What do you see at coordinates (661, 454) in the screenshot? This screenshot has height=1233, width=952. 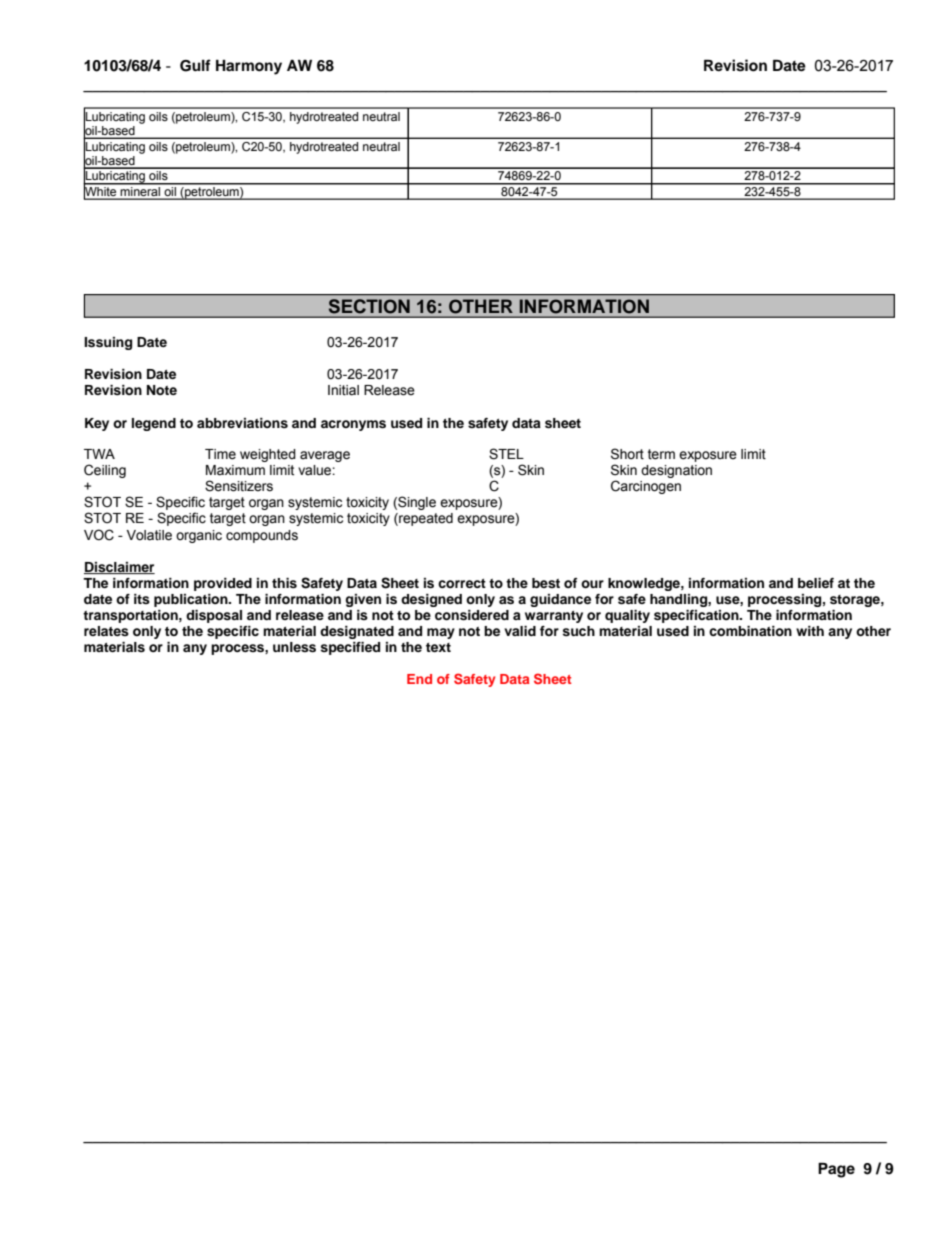 I see `term` at bounding box center [661, 454].
